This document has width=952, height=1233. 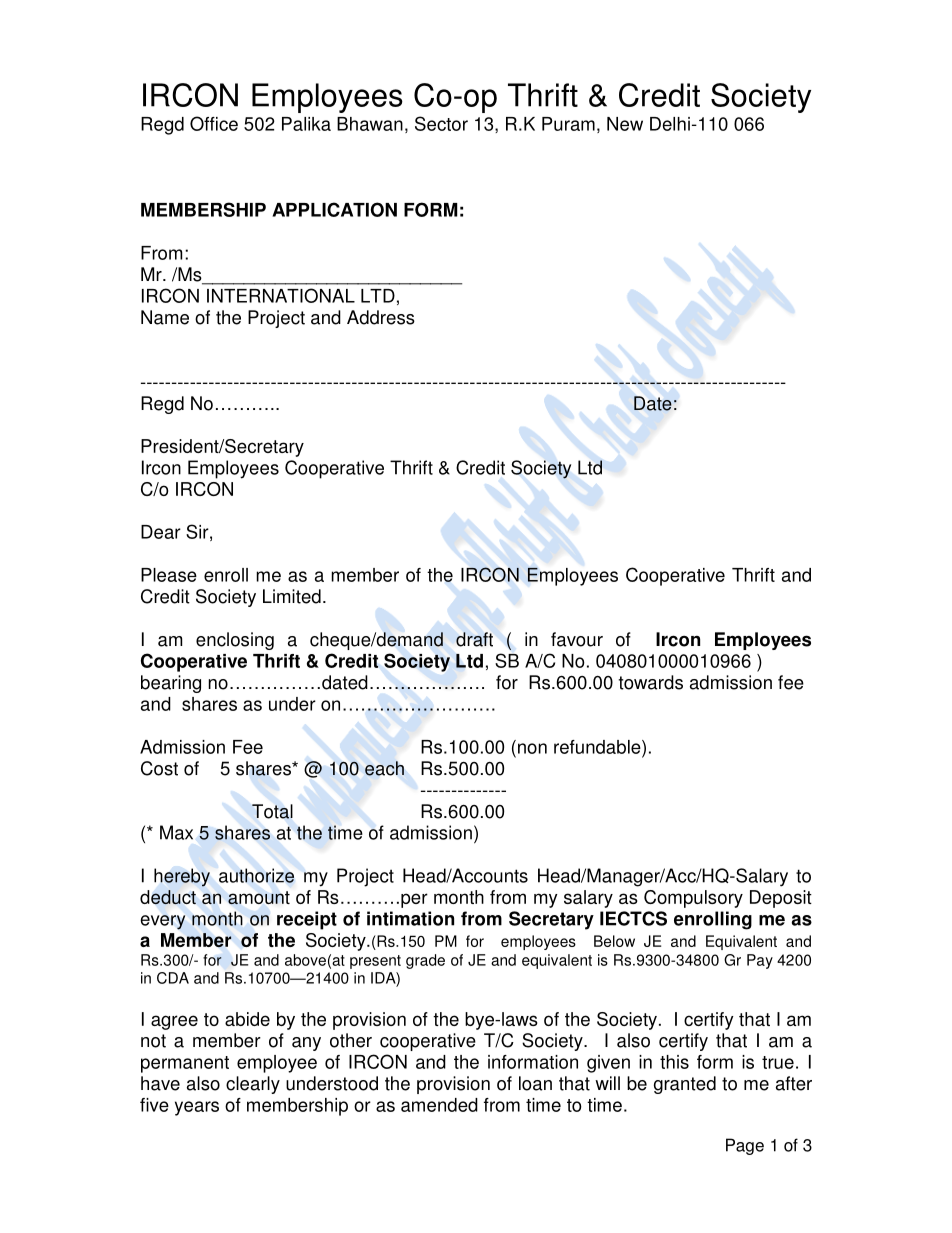 What do you see at coordinates (693, 899) in the document?
I see `Compulsory` at bounding box center [693, 899].
